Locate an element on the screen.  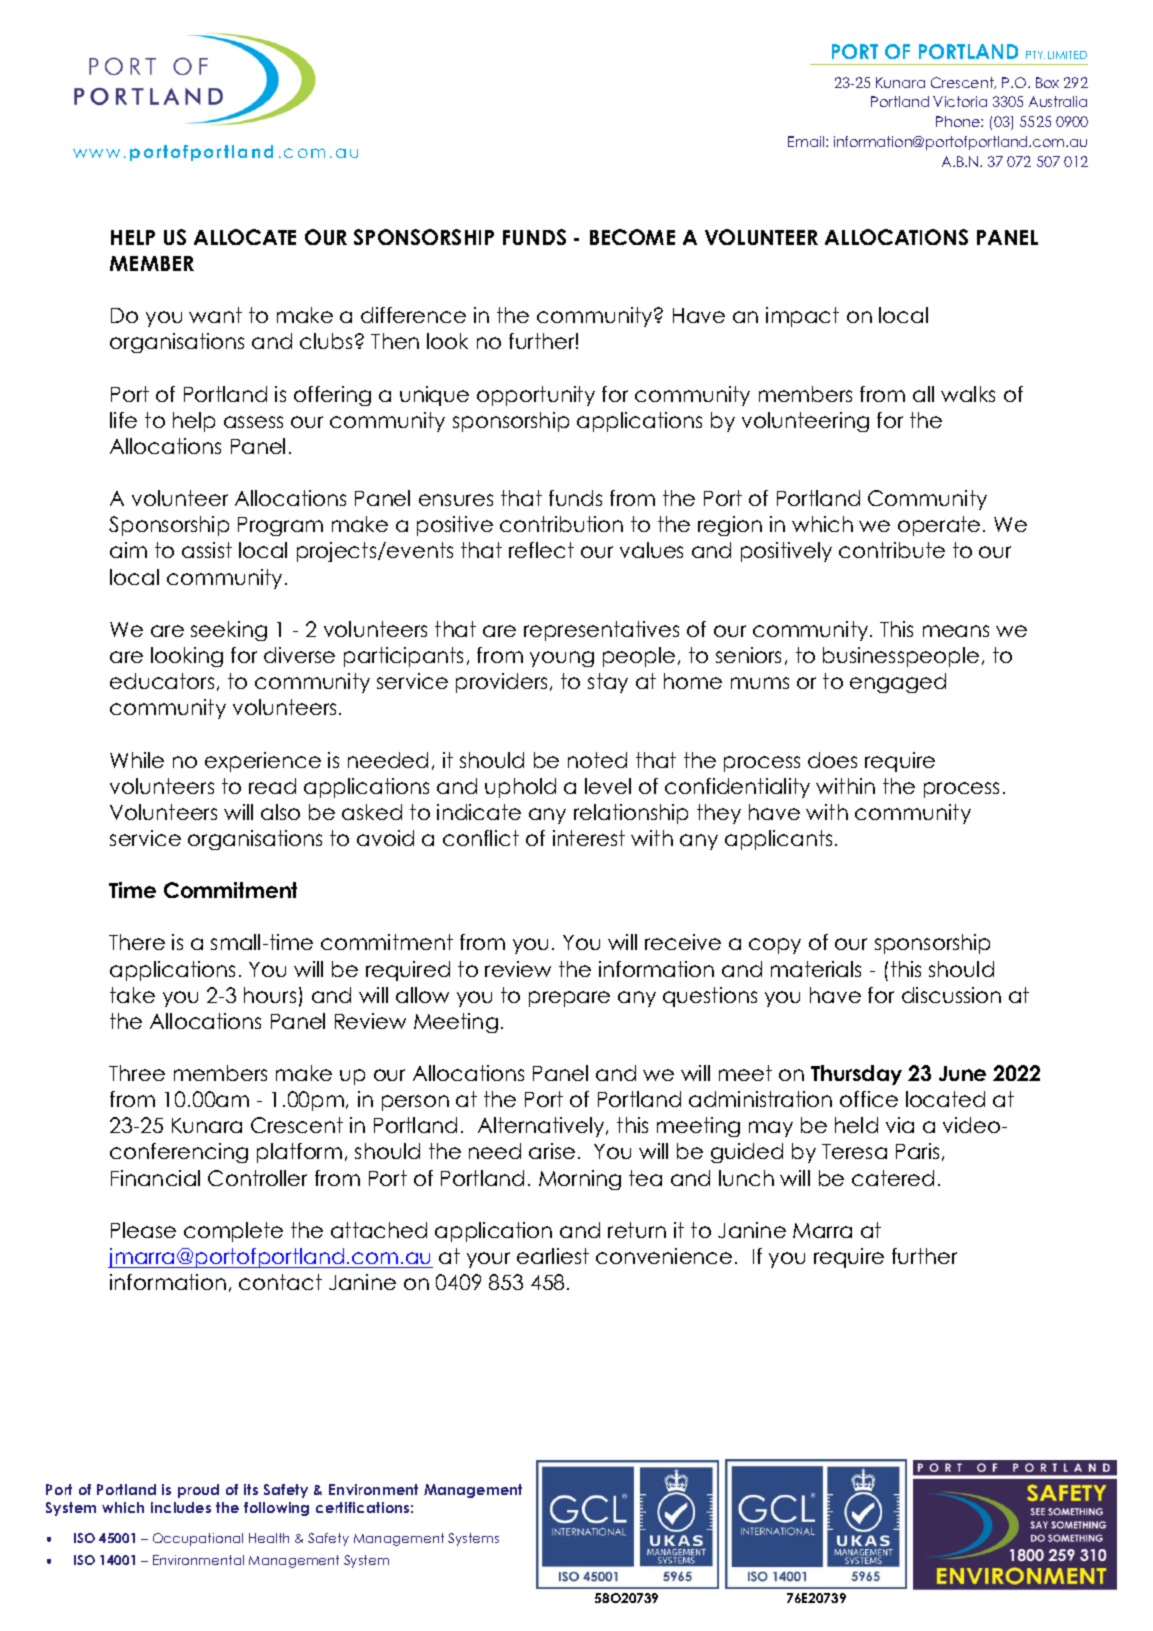
interest is located at coordinates (589, 838).
